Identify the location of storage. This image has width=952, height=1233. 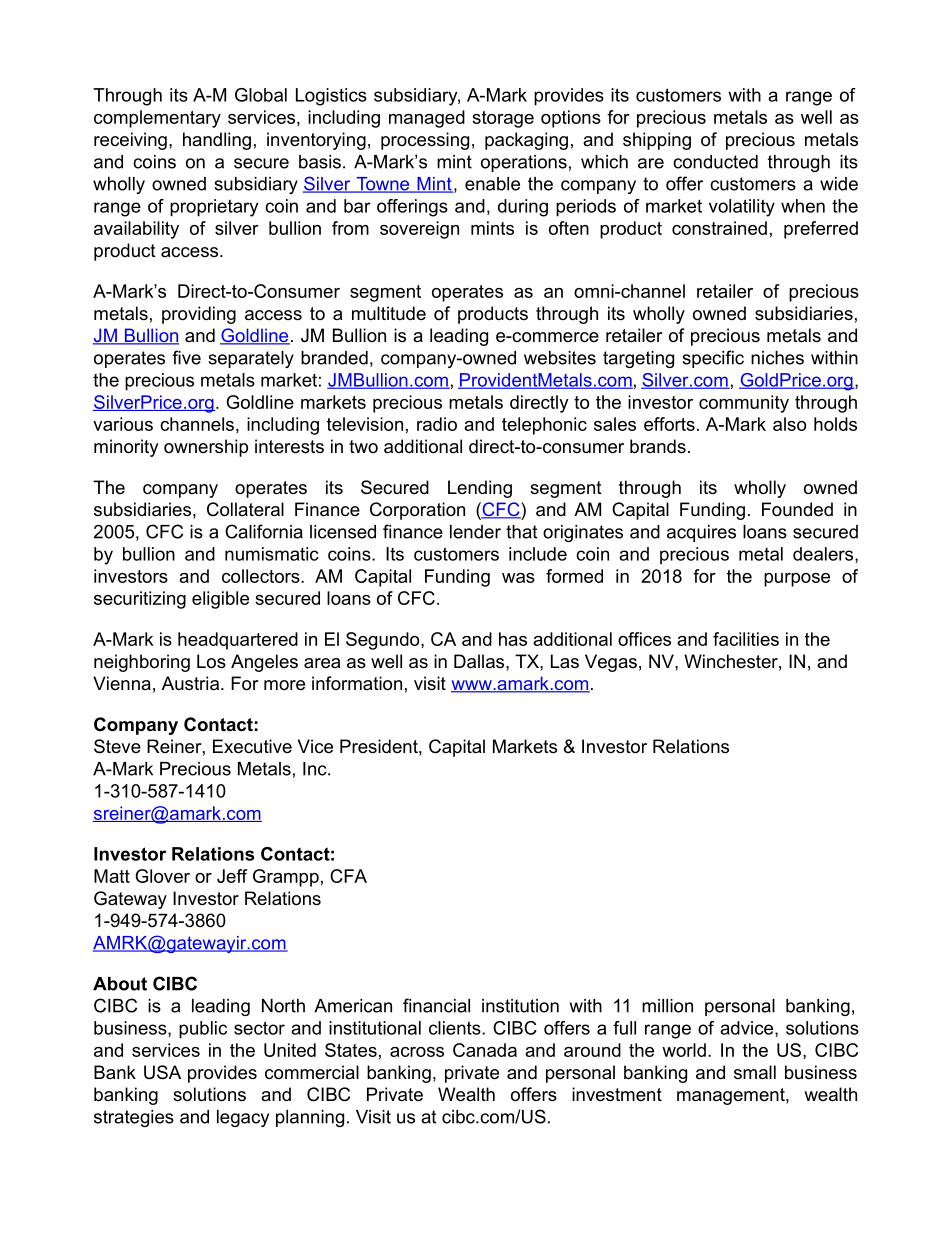
(503, 119).
